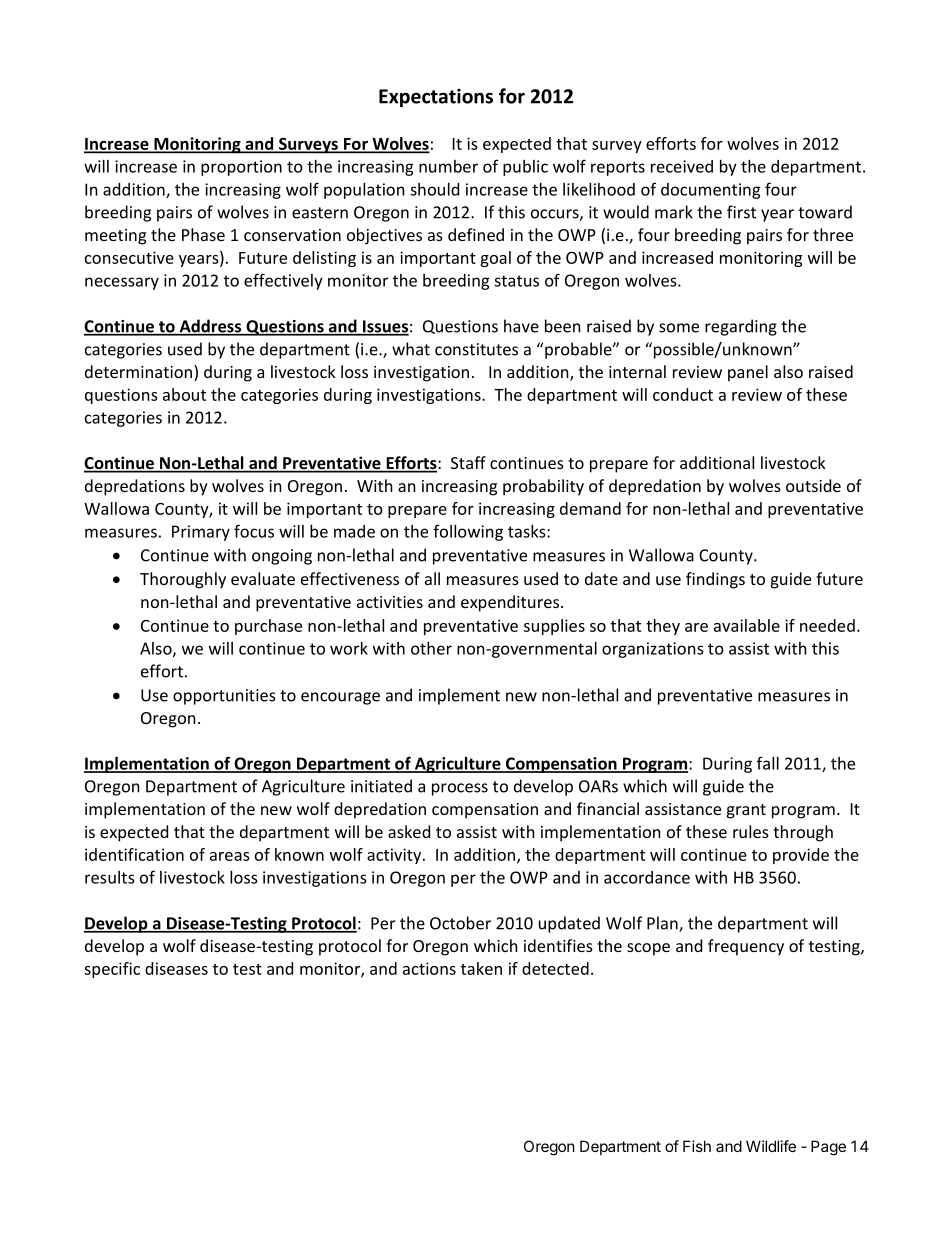  What do you see at coordinates (468, 532) in the screenshot?
I see `following` at bounding box center [468, 532].
